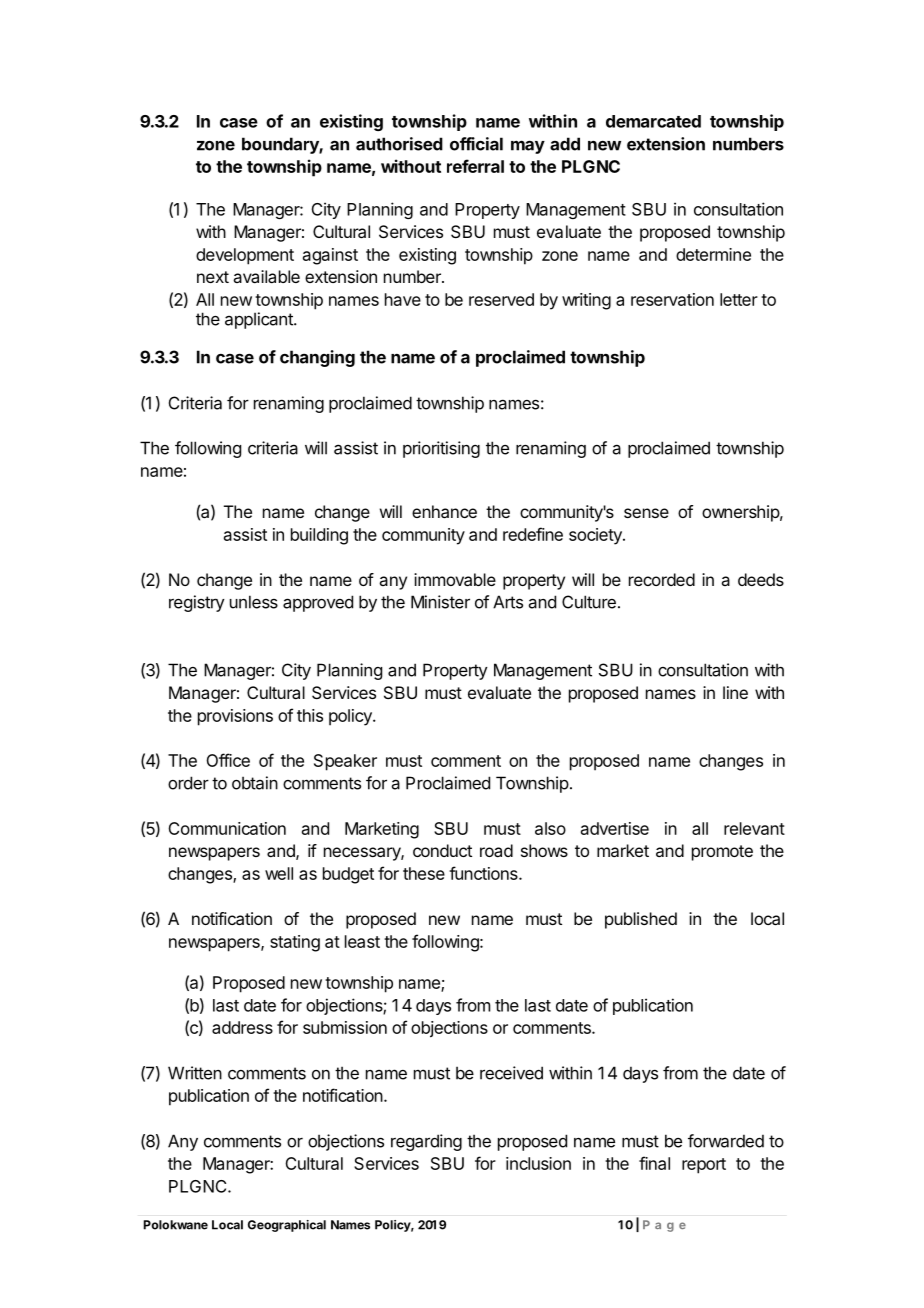 Image resolution: width=924 pixels, height=1308 pixels. Describe the element at coordinates (646, 513) in the screenshot. I see `sense` at that location.
